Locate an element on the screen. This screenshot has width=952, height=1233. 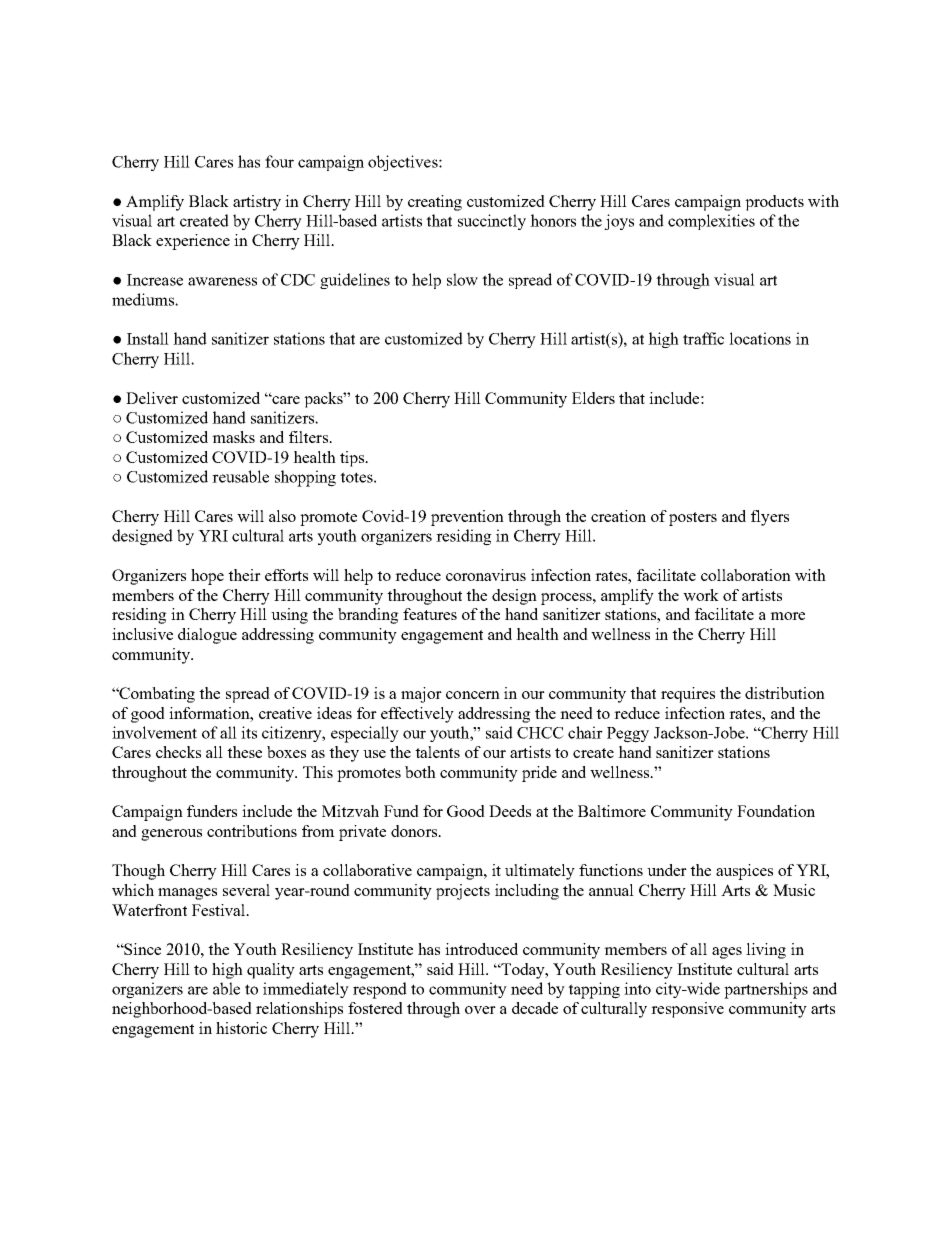
four is located at coordinates (279, 161).
